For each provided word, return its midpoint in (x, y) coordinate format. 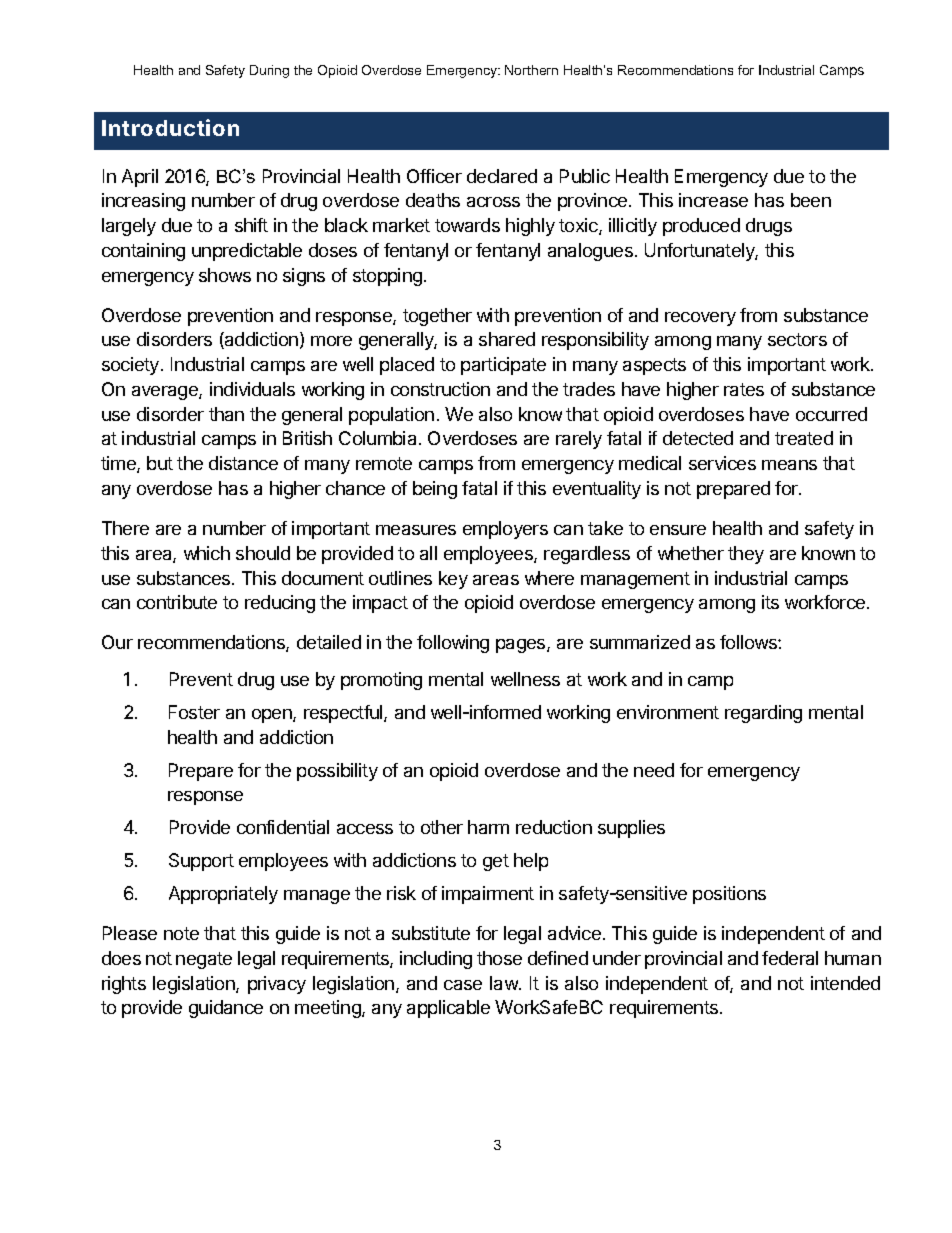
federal (790, 958)
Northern (531, 70)
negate (204, 960)
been (811, 200)
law (505, 983)
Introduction (170, 127)
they (746, 555)
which (207, 553)
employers (505, 530)
